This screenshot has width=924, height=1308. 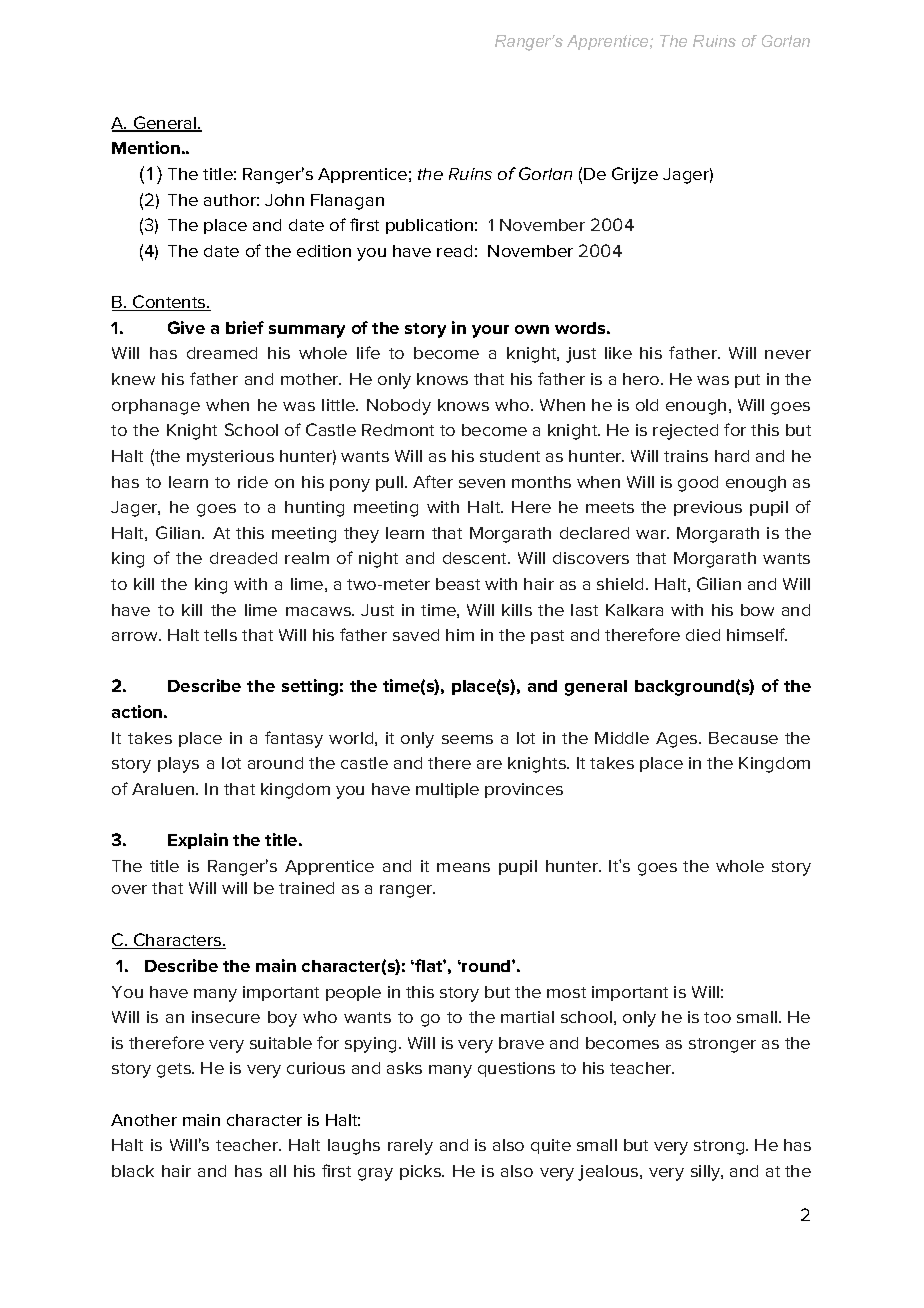 I want to click on Flanagan, so click(x=347, y=202).
